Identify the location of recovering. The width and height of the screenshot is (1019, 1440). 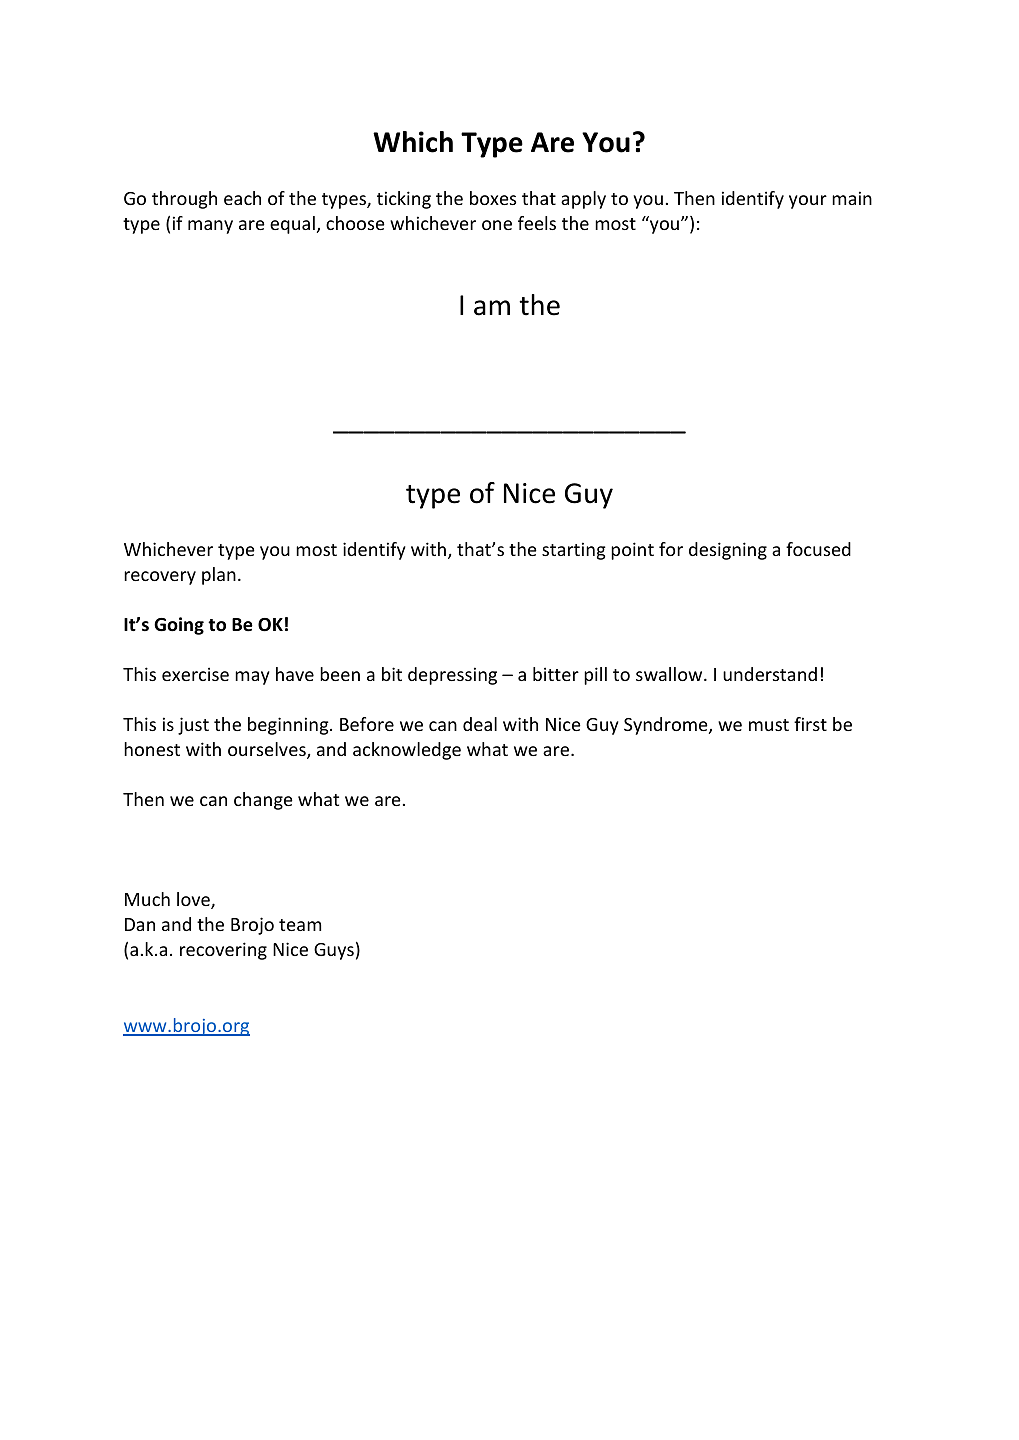
(223, 951).
